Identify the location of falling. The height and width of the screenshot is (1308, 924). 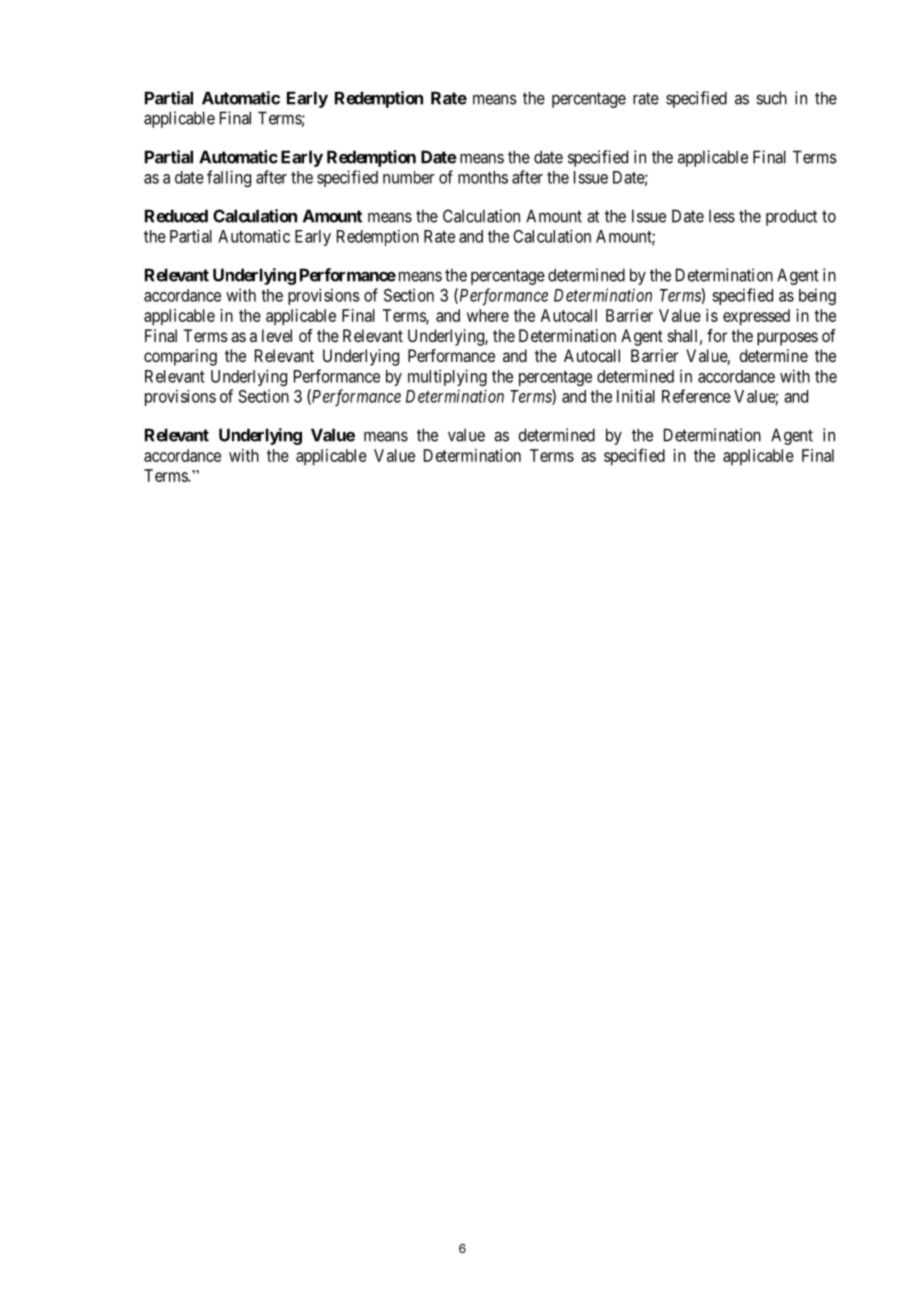
(229, 178).
